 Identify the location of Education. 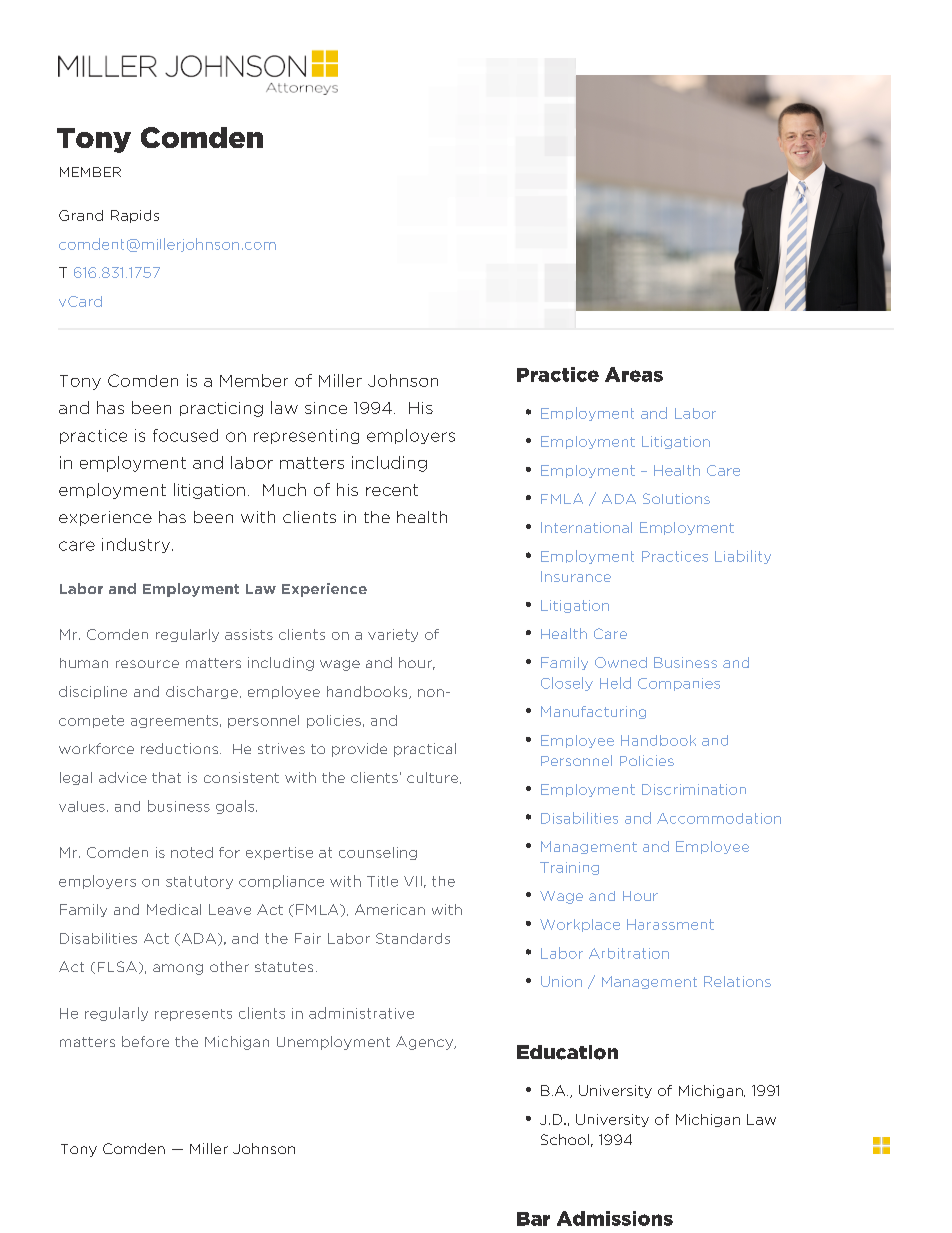
(567, 1052).
